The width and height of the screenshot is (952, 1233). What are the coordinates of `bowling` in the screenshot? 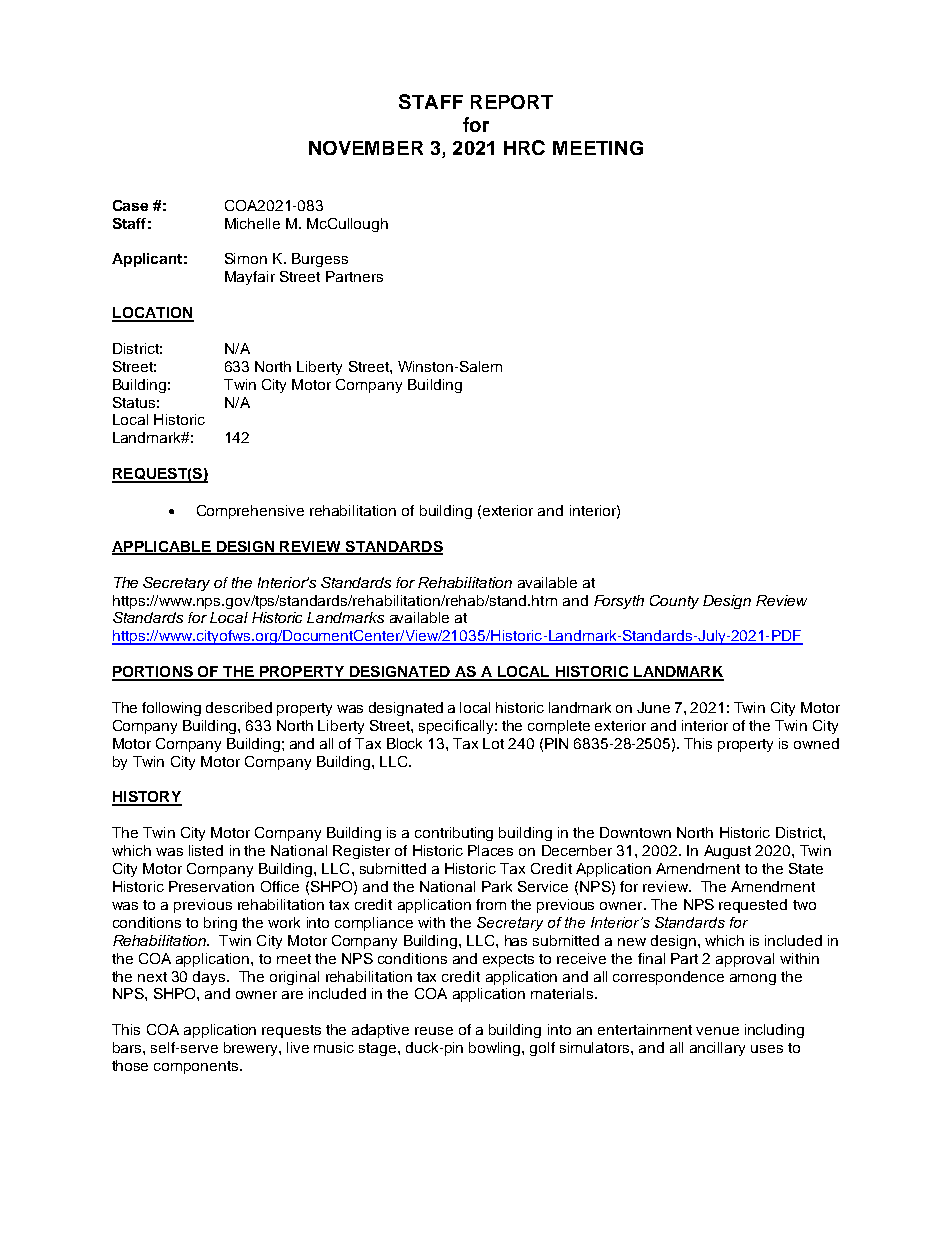 It's located at (496, 1049).
